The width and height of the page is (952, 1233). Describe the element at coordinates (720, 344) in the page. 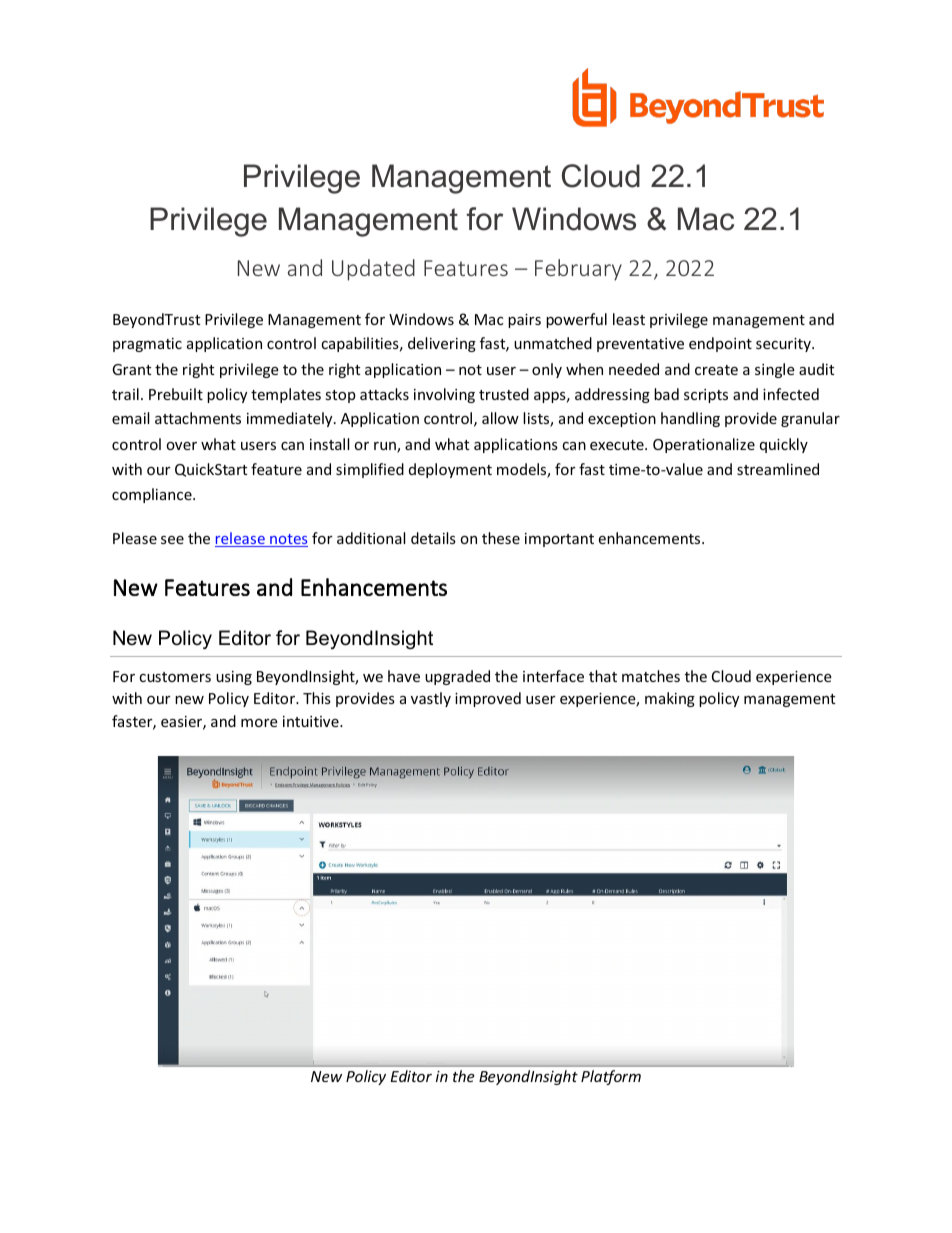

I see `endpoint` at that location.
